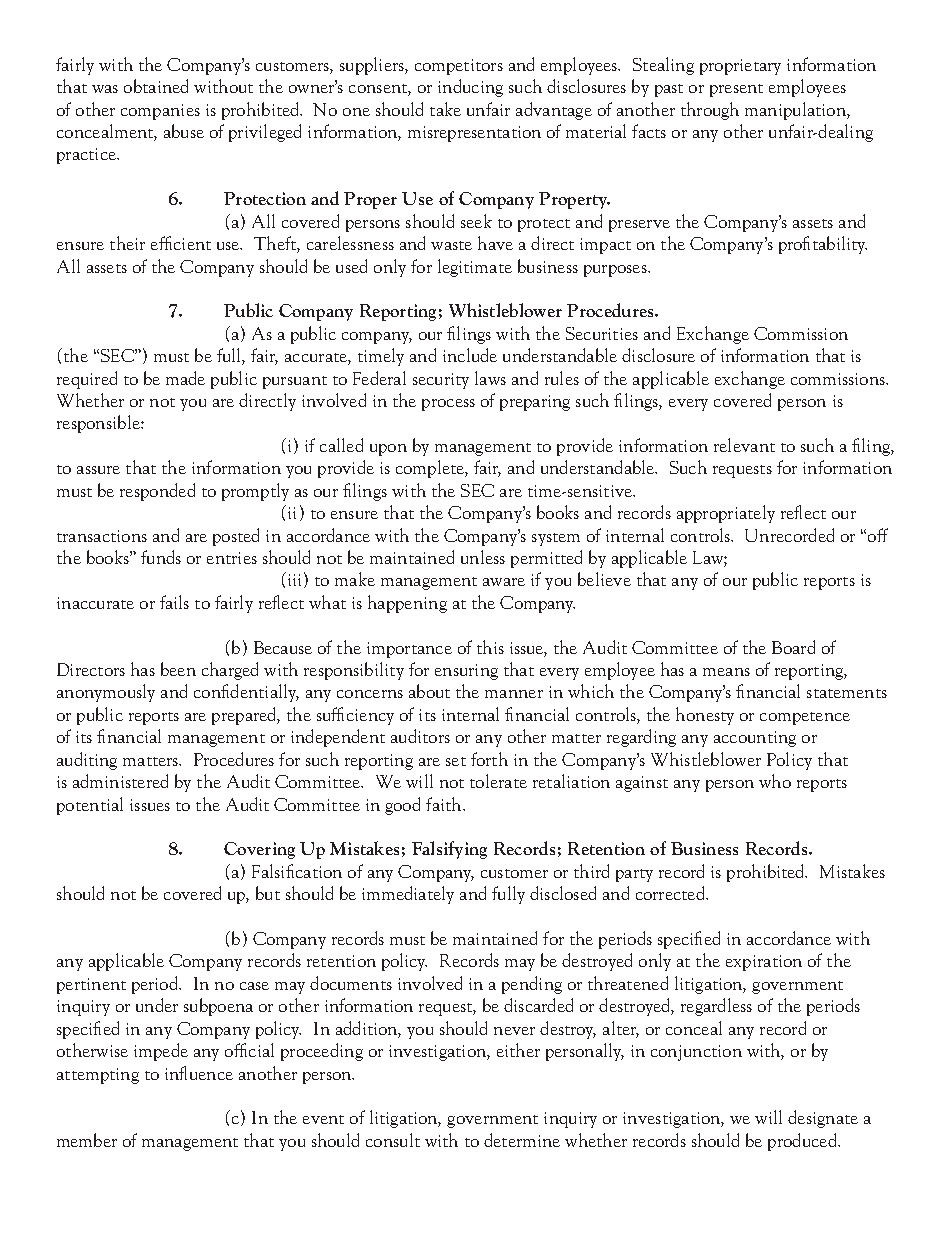 Image resolution: width=952 pixels, height=1233 pixels. I want to click on complete, so click(431, 469).
